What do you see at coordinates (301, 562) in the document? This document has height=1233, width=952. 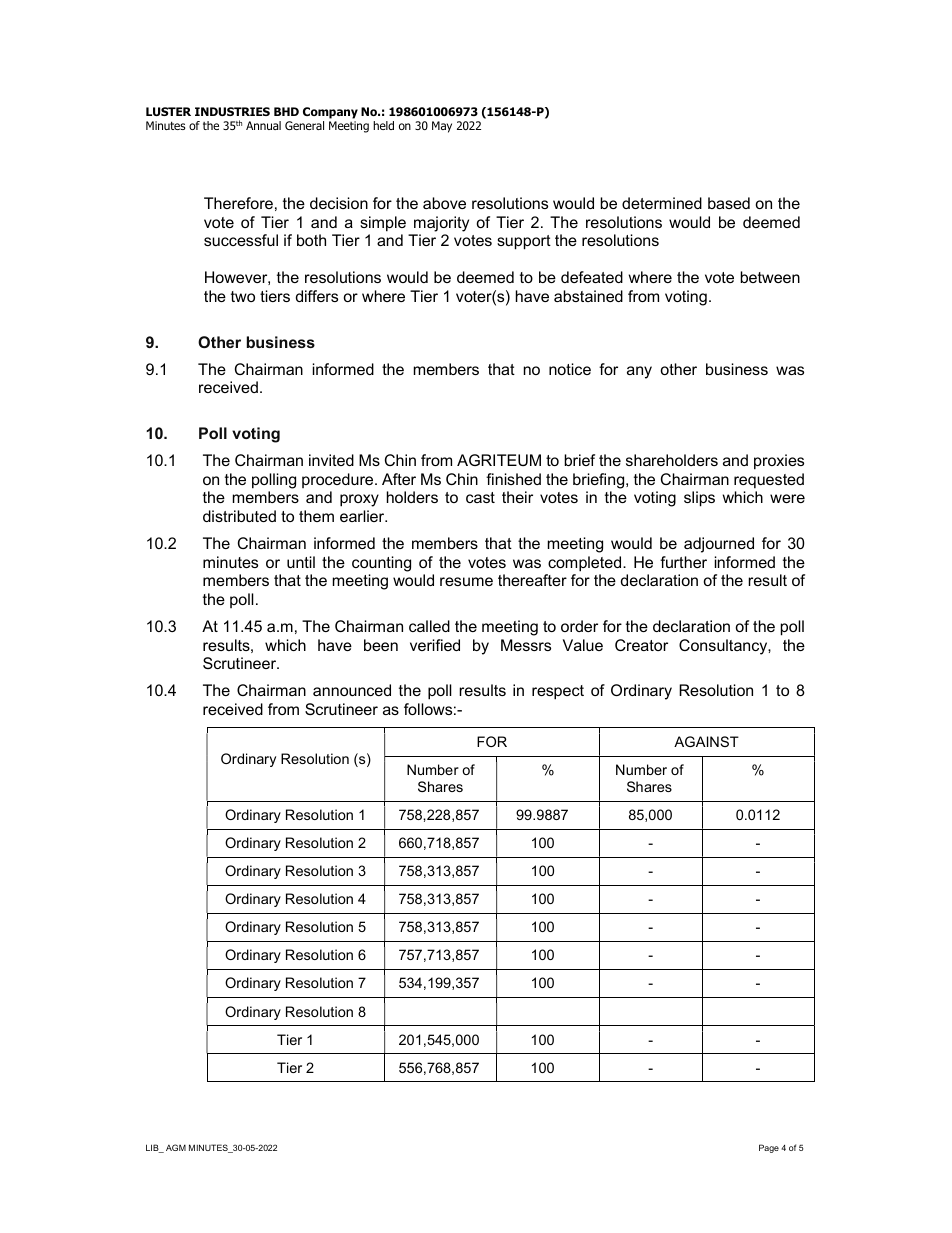 I see `until` at bounding box center [301, 562].
